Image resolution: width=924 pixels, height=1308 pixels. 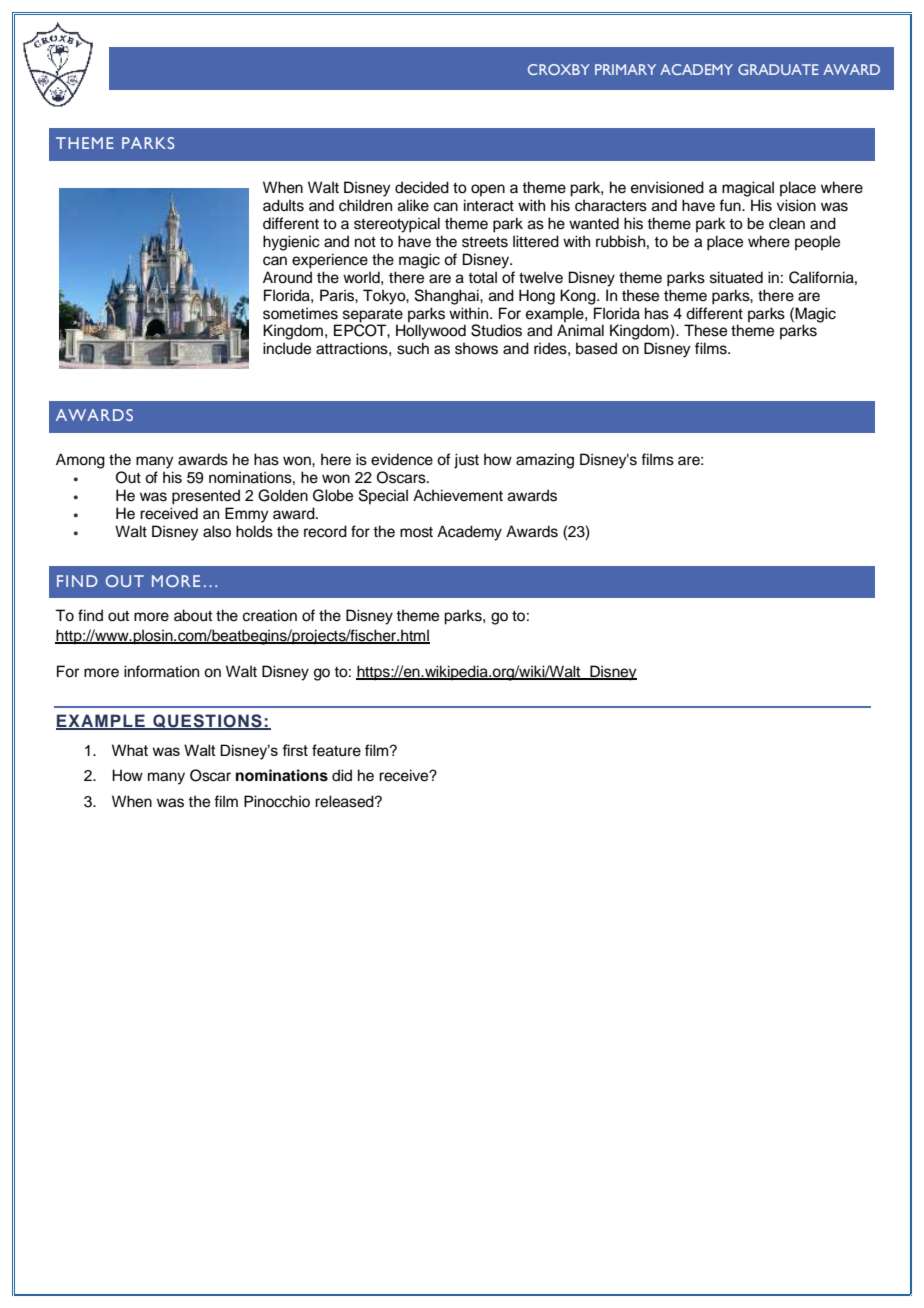 I want to click on GRADUATE, so click(x=778, y=69).
